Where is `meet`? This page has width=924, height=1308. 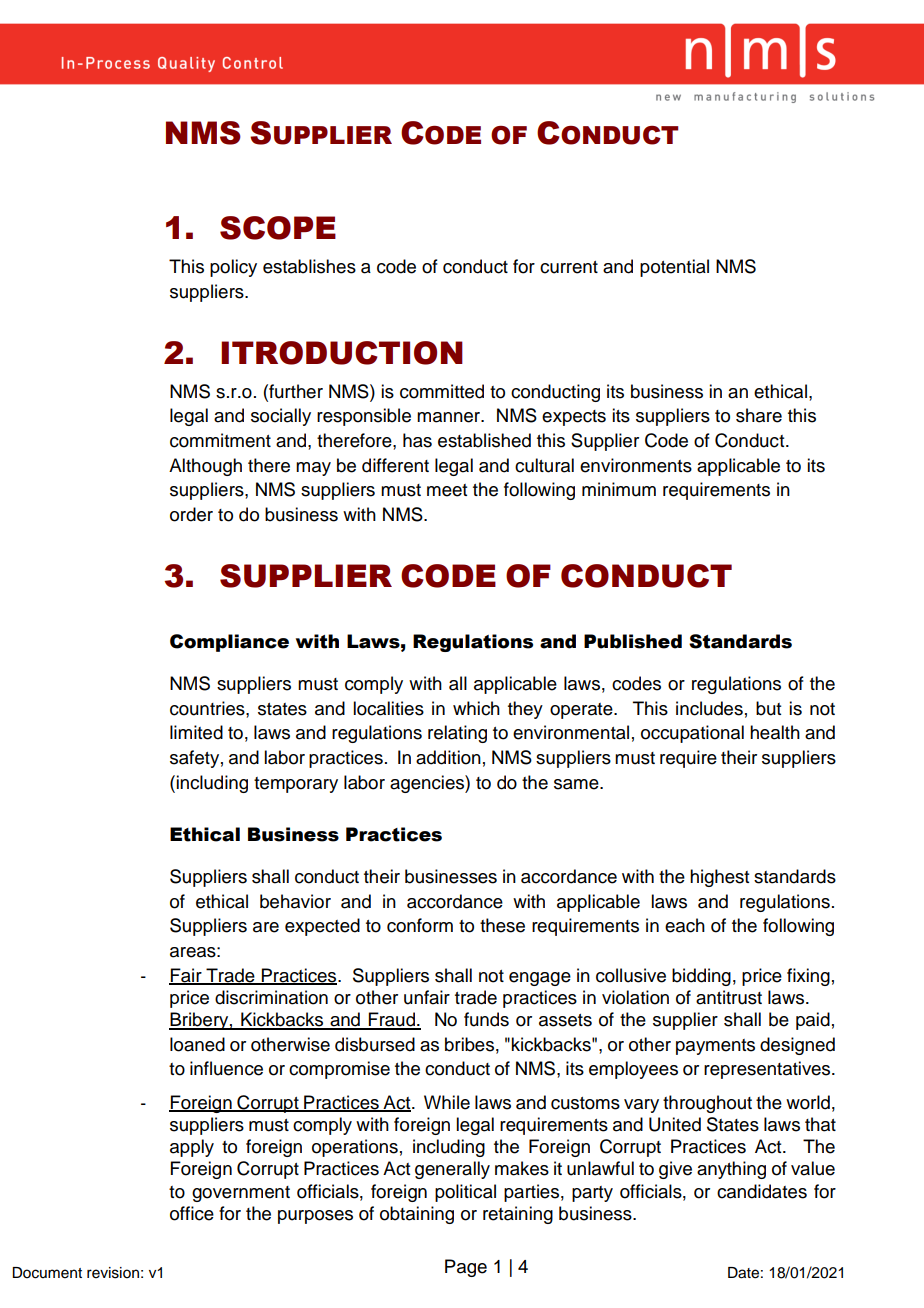 meet is located at coordinates (447, 490).
